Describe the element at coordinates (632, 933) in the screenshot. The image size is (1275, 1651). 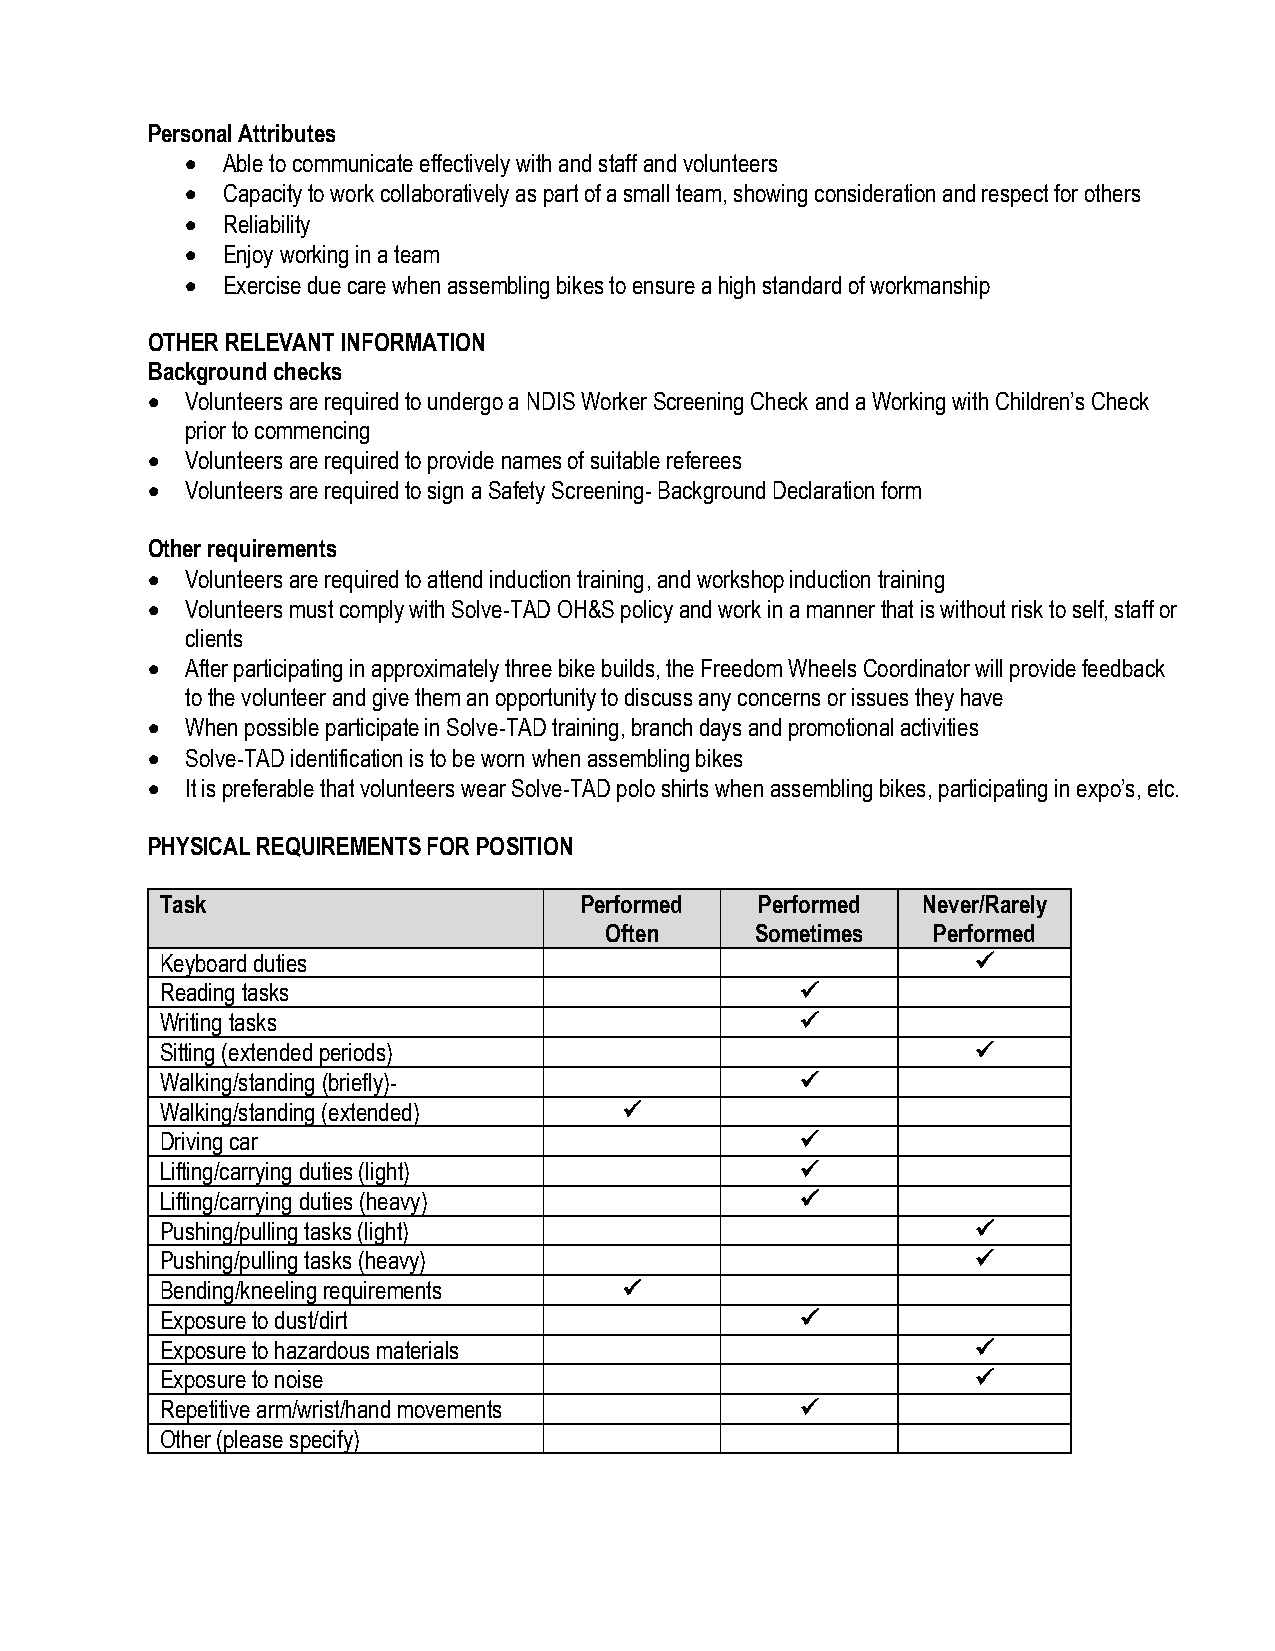
I see `Often` at that location.
